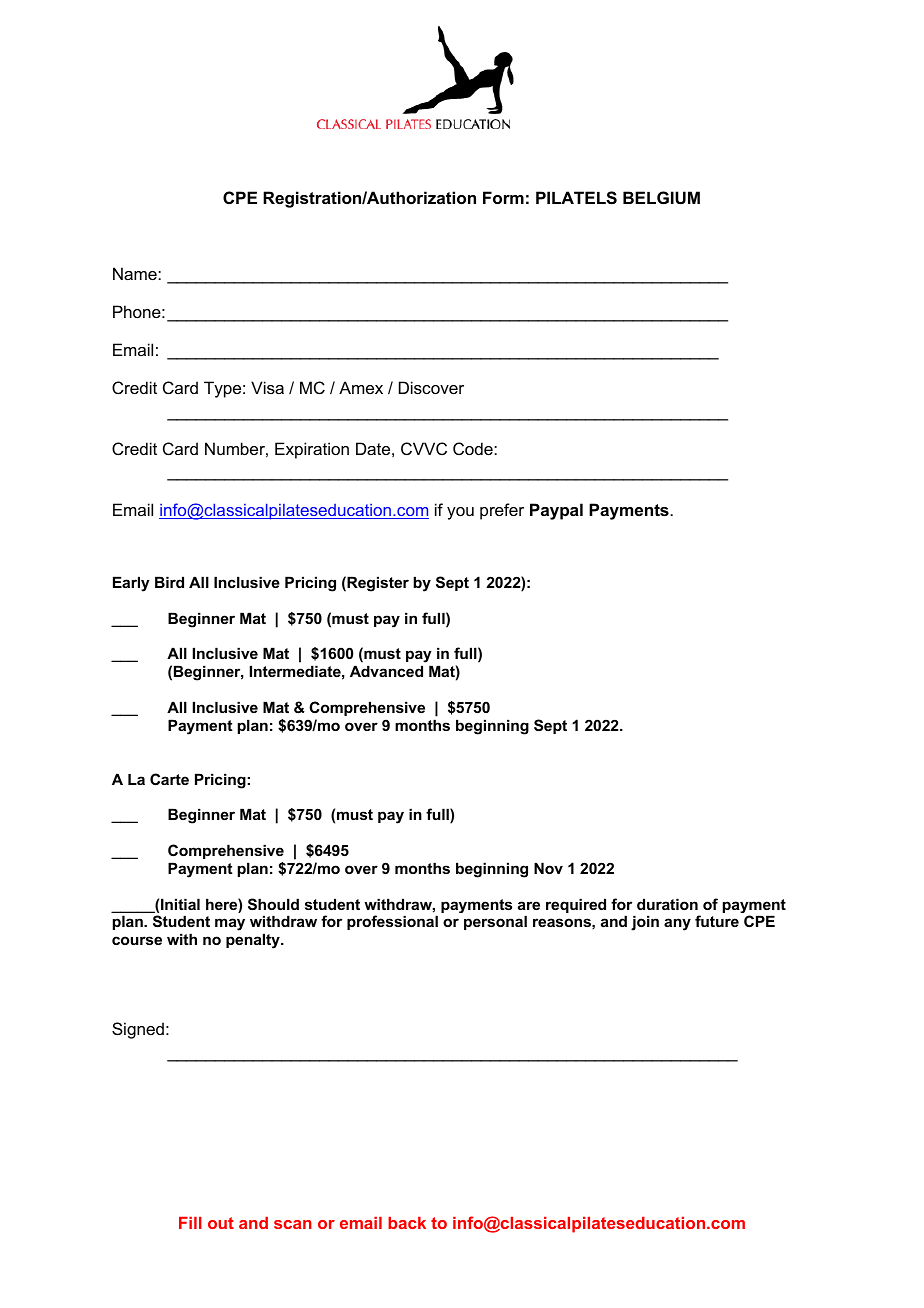 The width and height of the page is (924, 1308). What do you see at coordinates (503, 197) in the page?
I see `Form` at bounding box center [503, 197].
